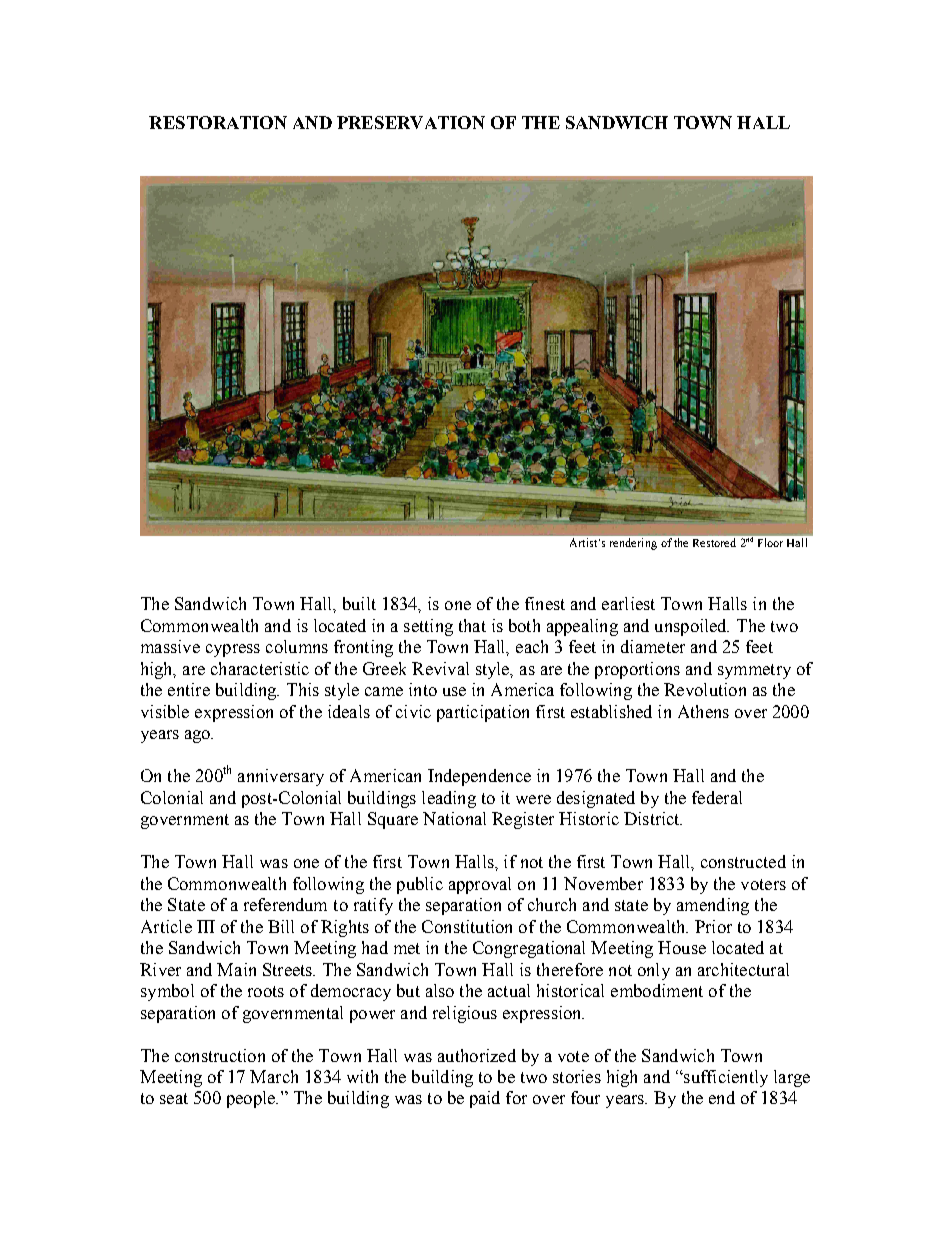 This screenshot has height=1233, width=952. What do you see at coordinates (218, 122) in the screenshot?
I see `RESTORATION` at bounding box center [218, 122].
